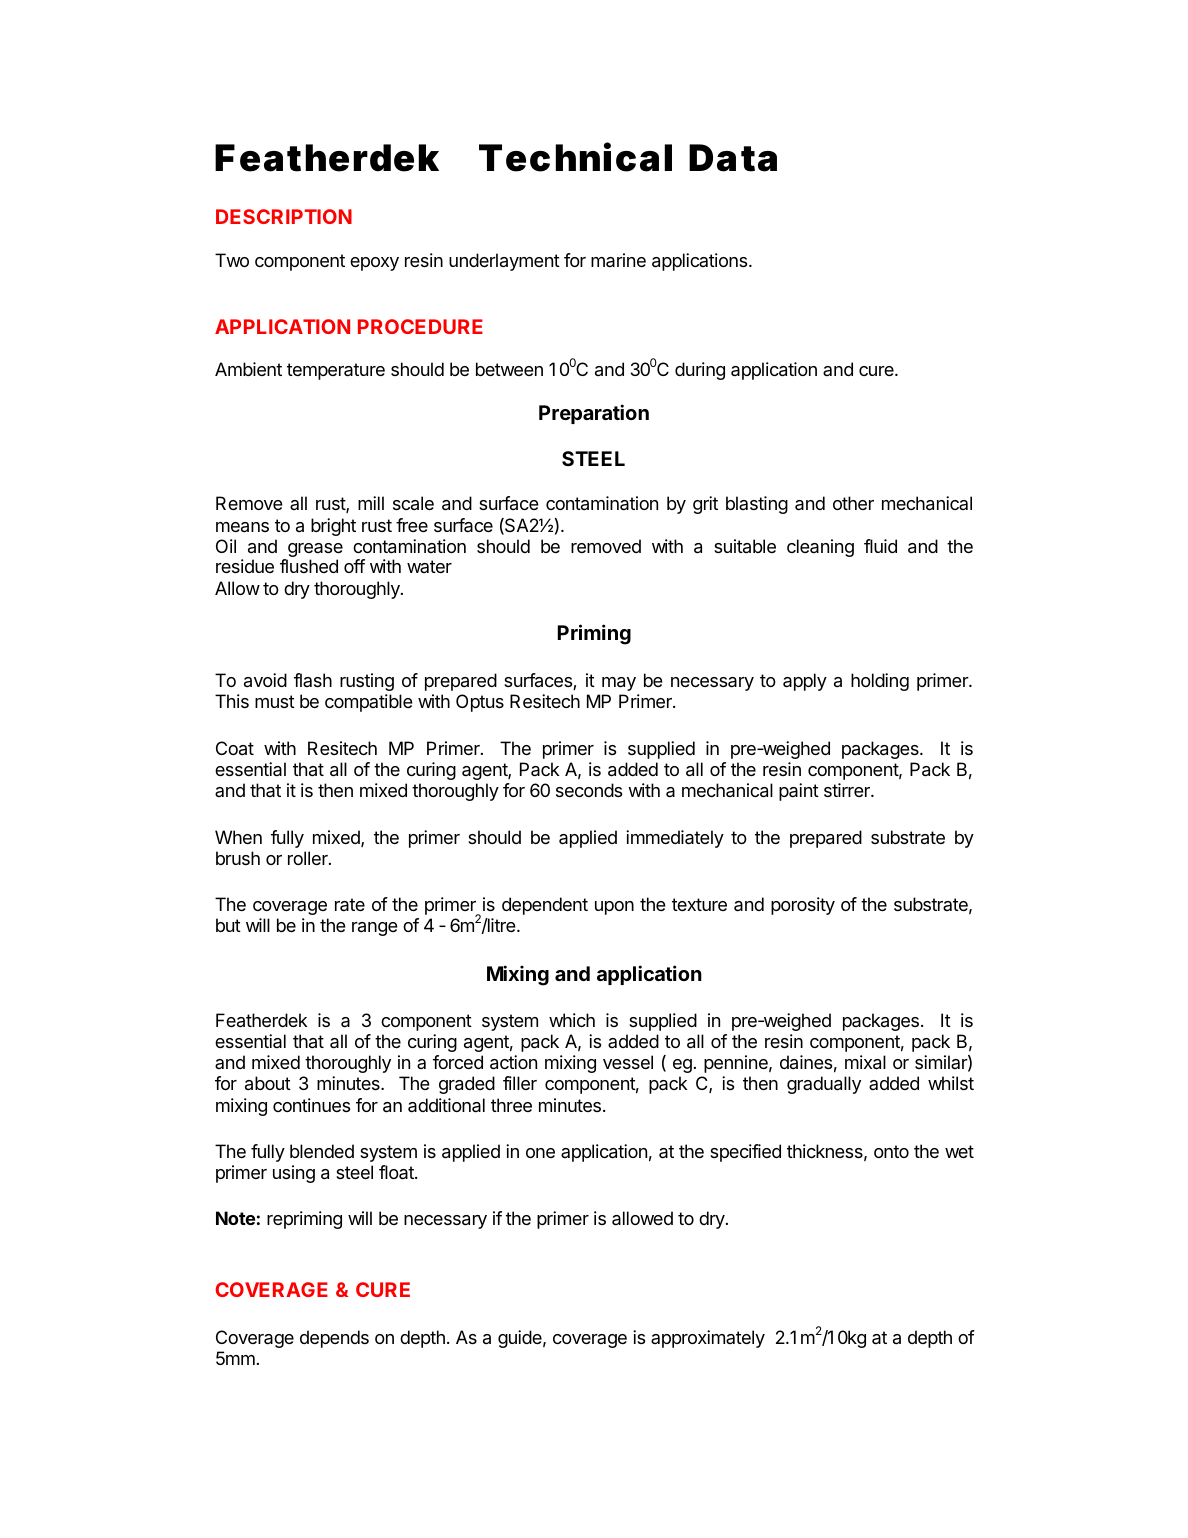  What do you see at coordinates (235, 748) in the screenshot?
I see `Coat` at bounding box center [235, 748].
